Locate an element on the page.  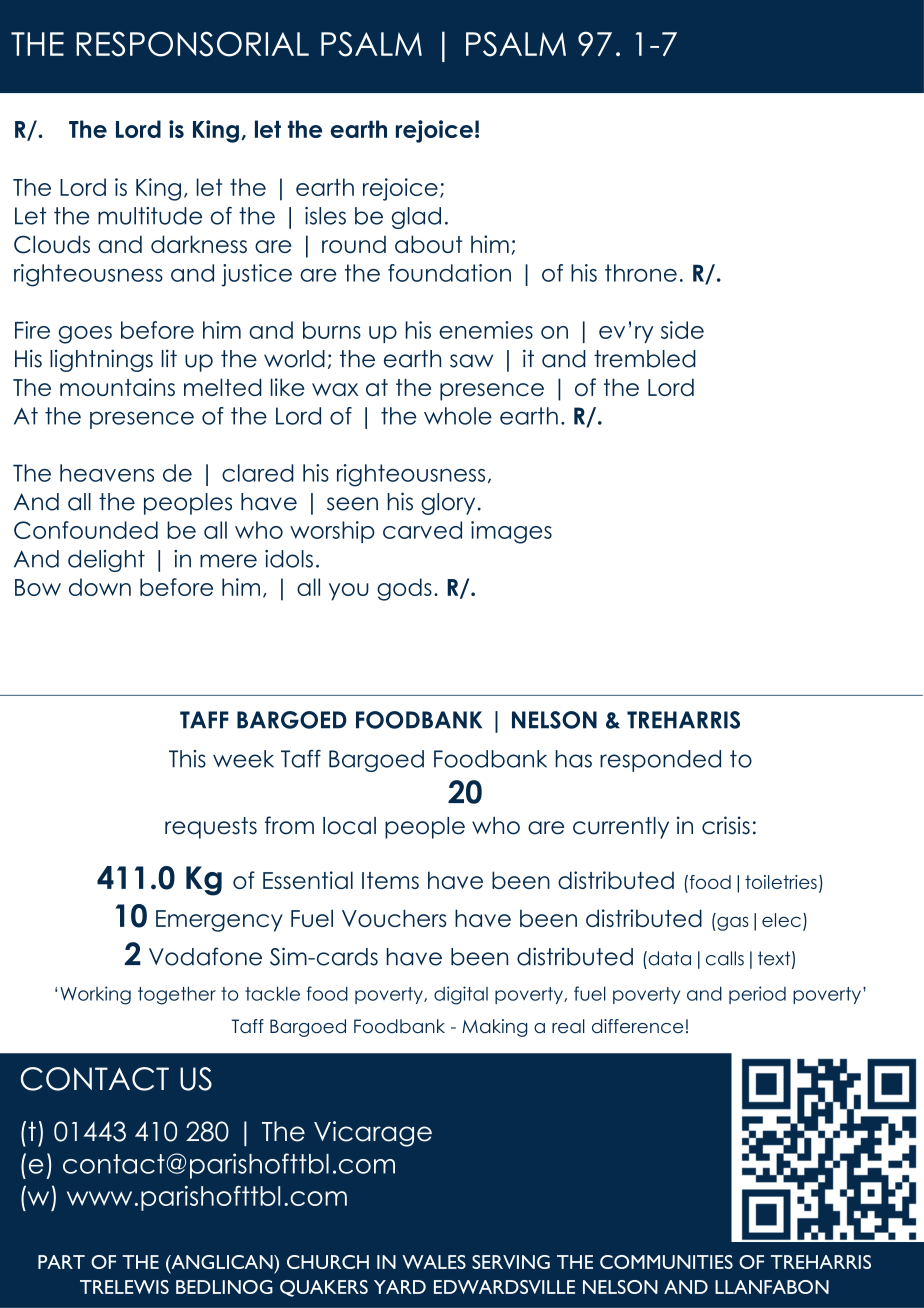
responded is located at coordinates (660, 761).
